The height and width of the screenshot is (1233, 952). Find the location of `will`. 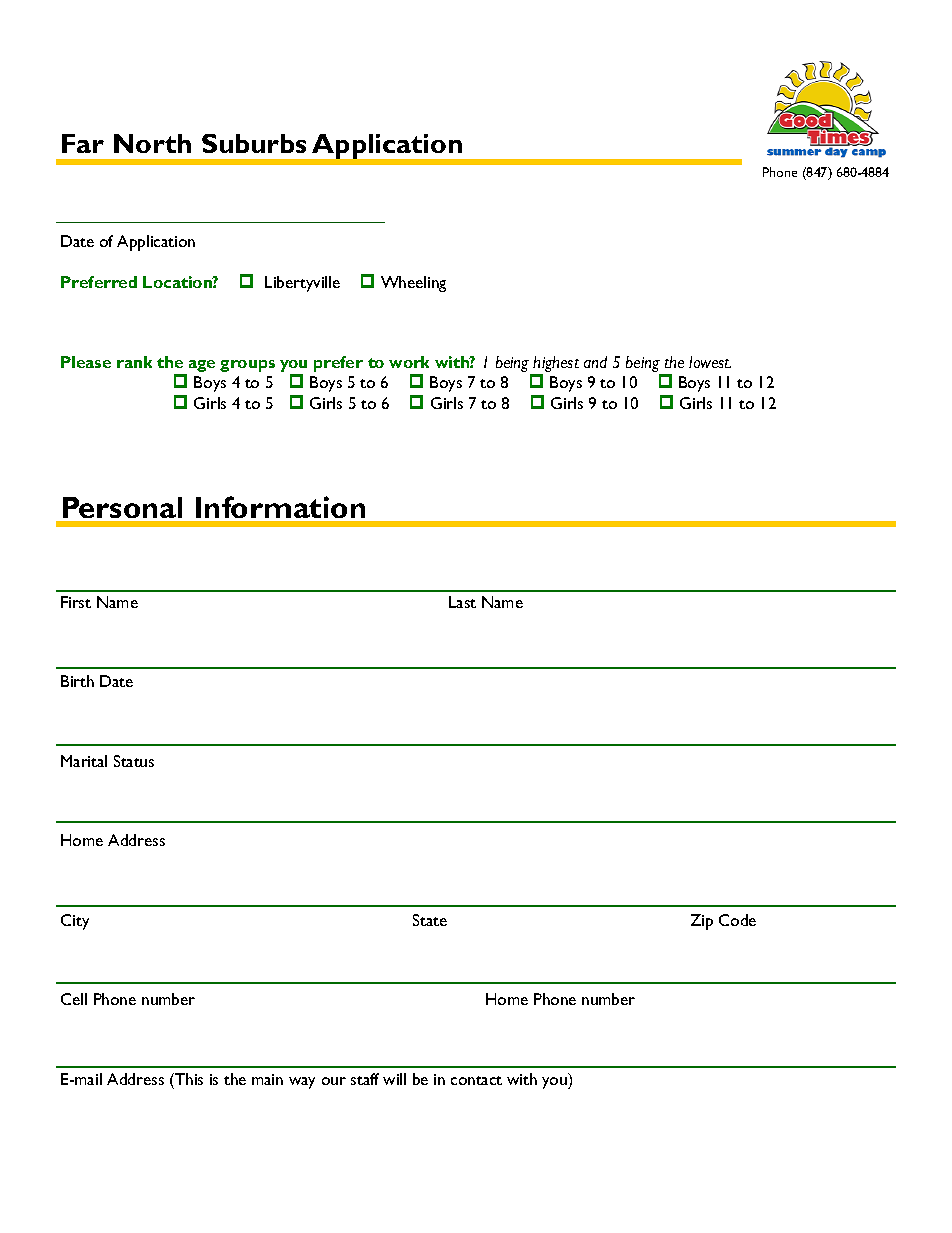

will is located at coordinates (394, 1079).
